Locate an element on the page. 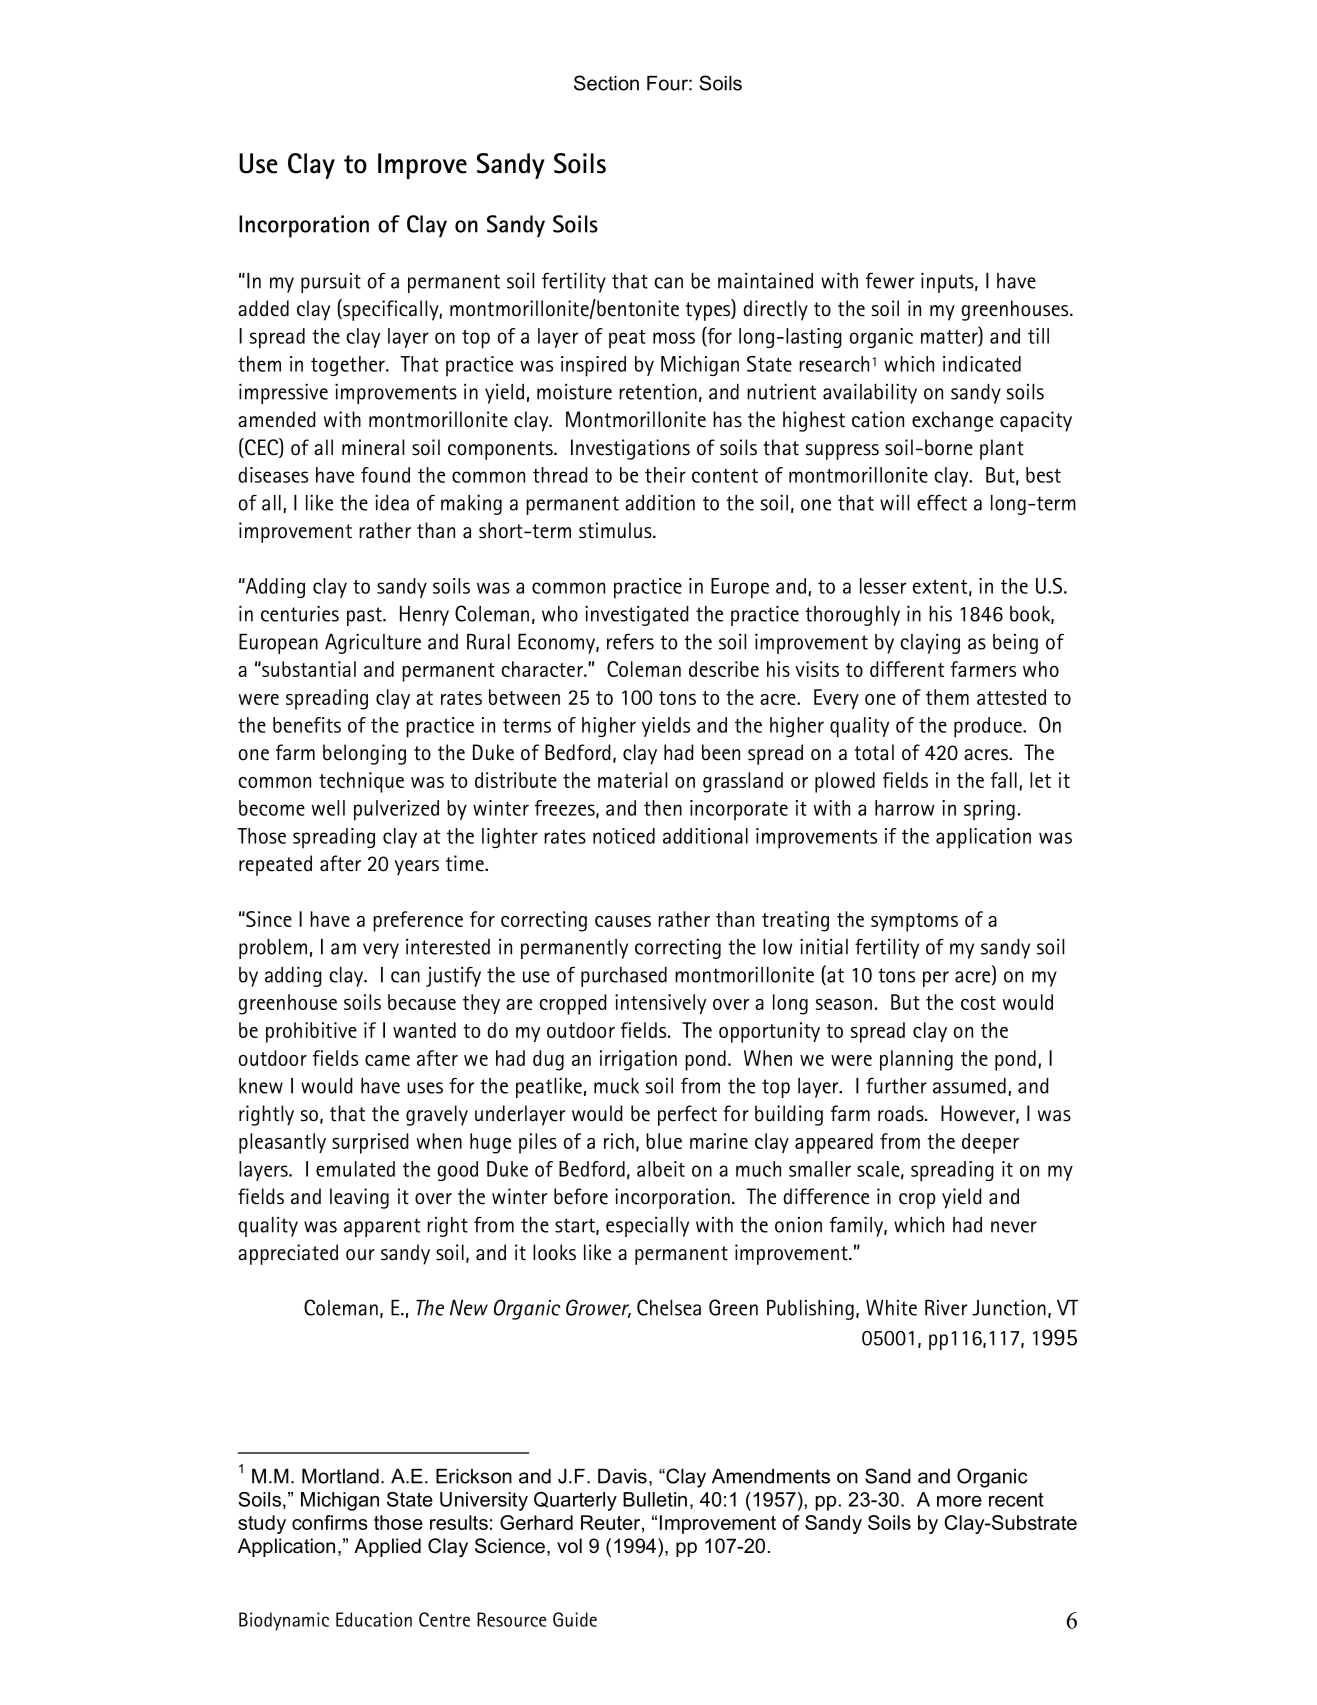 The image size is (1317, 1705). Applied is located at coordinates (387, 1547).
